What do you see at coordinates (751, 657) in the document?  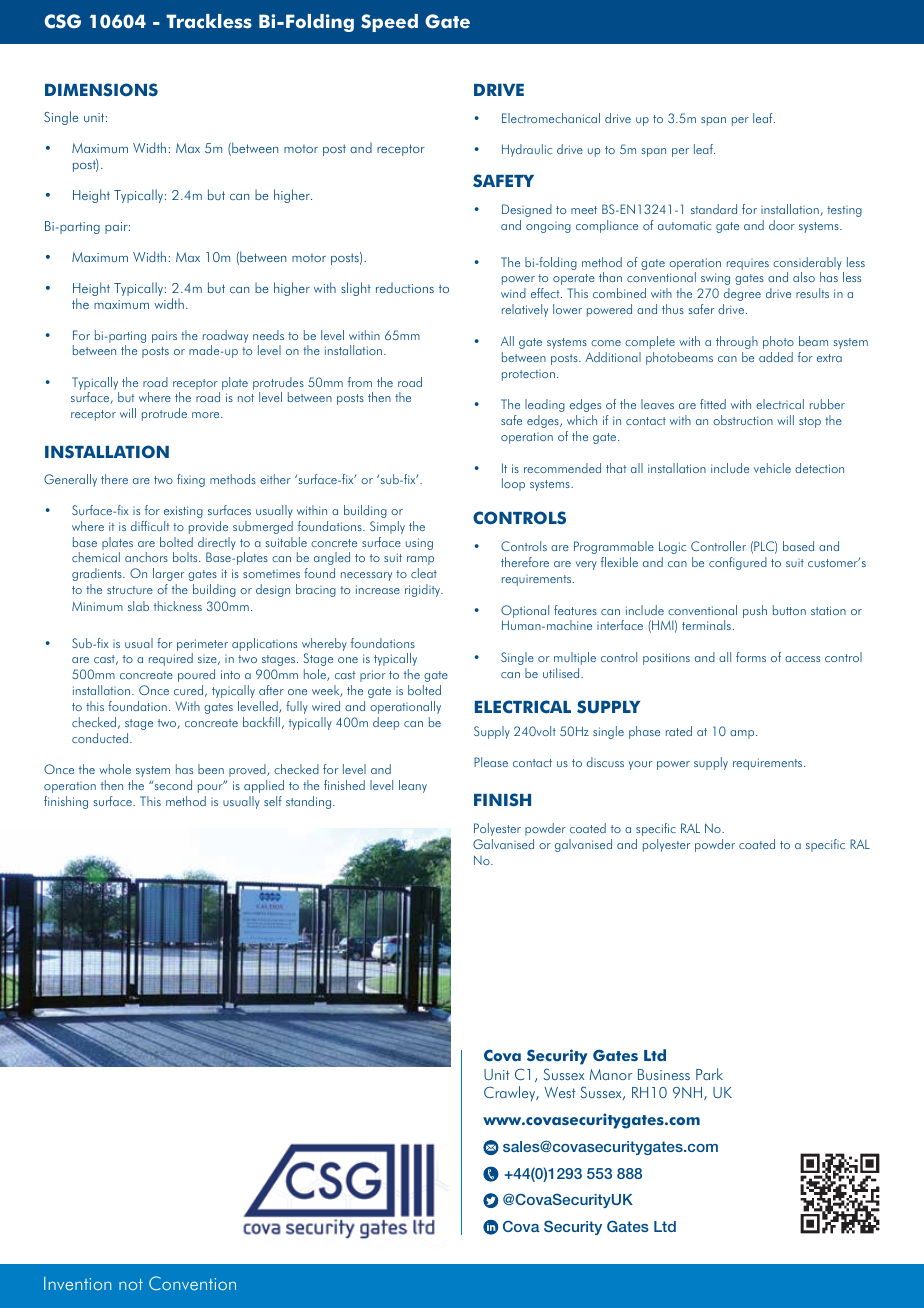 I see `forms` at bounding box center [751, 657].
